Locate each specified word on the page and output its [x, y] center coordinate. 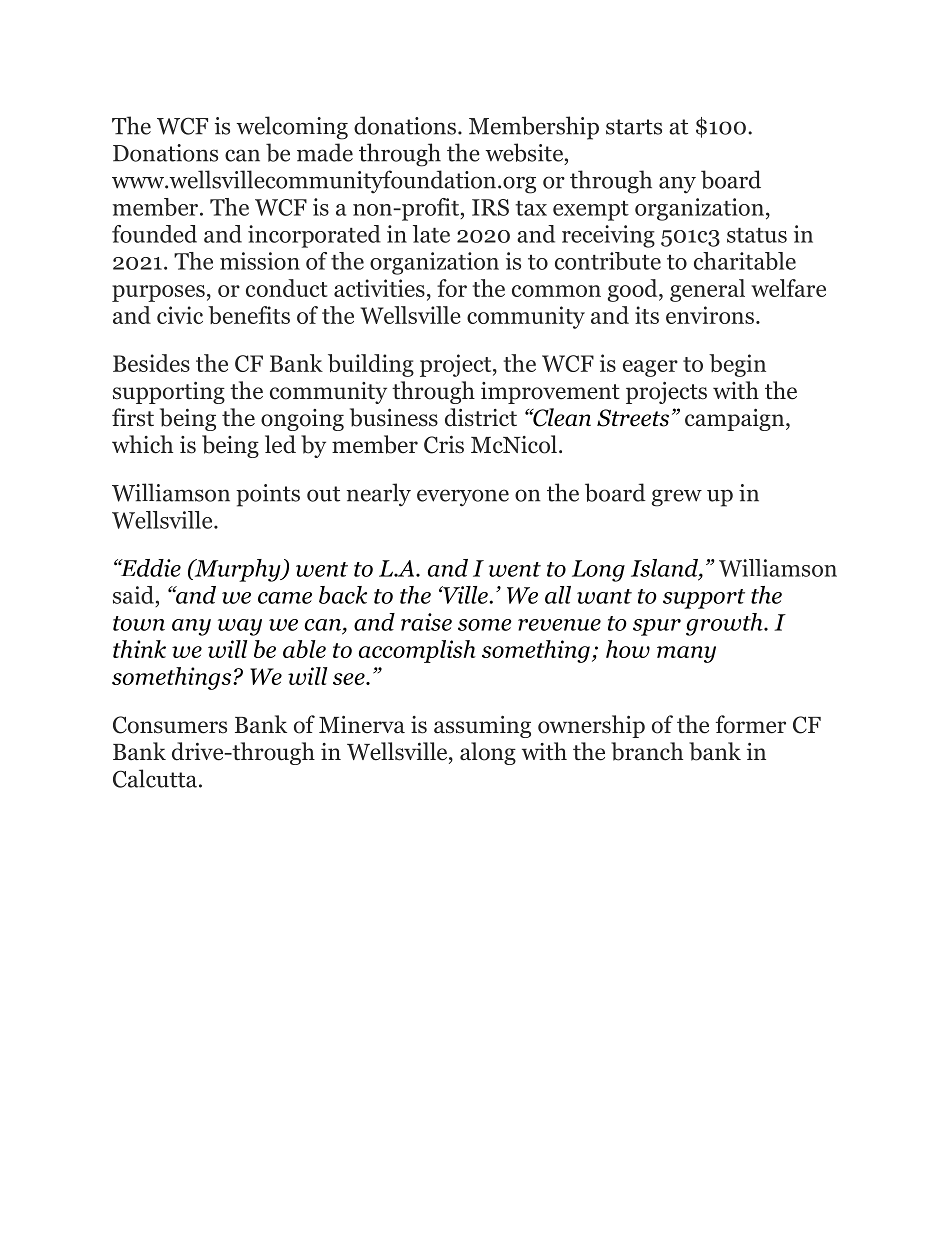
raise [426, 622]
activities [379, 288]
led [280, 444]
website [524, 152]
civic [180, 315]
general [707, 290]
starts [634, 127]
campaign [736, 420]
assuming [482, 727]
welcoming [292, 128]
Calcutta [156, 778]
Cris [444, 445]
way [240, 627]
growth [725, 624]
